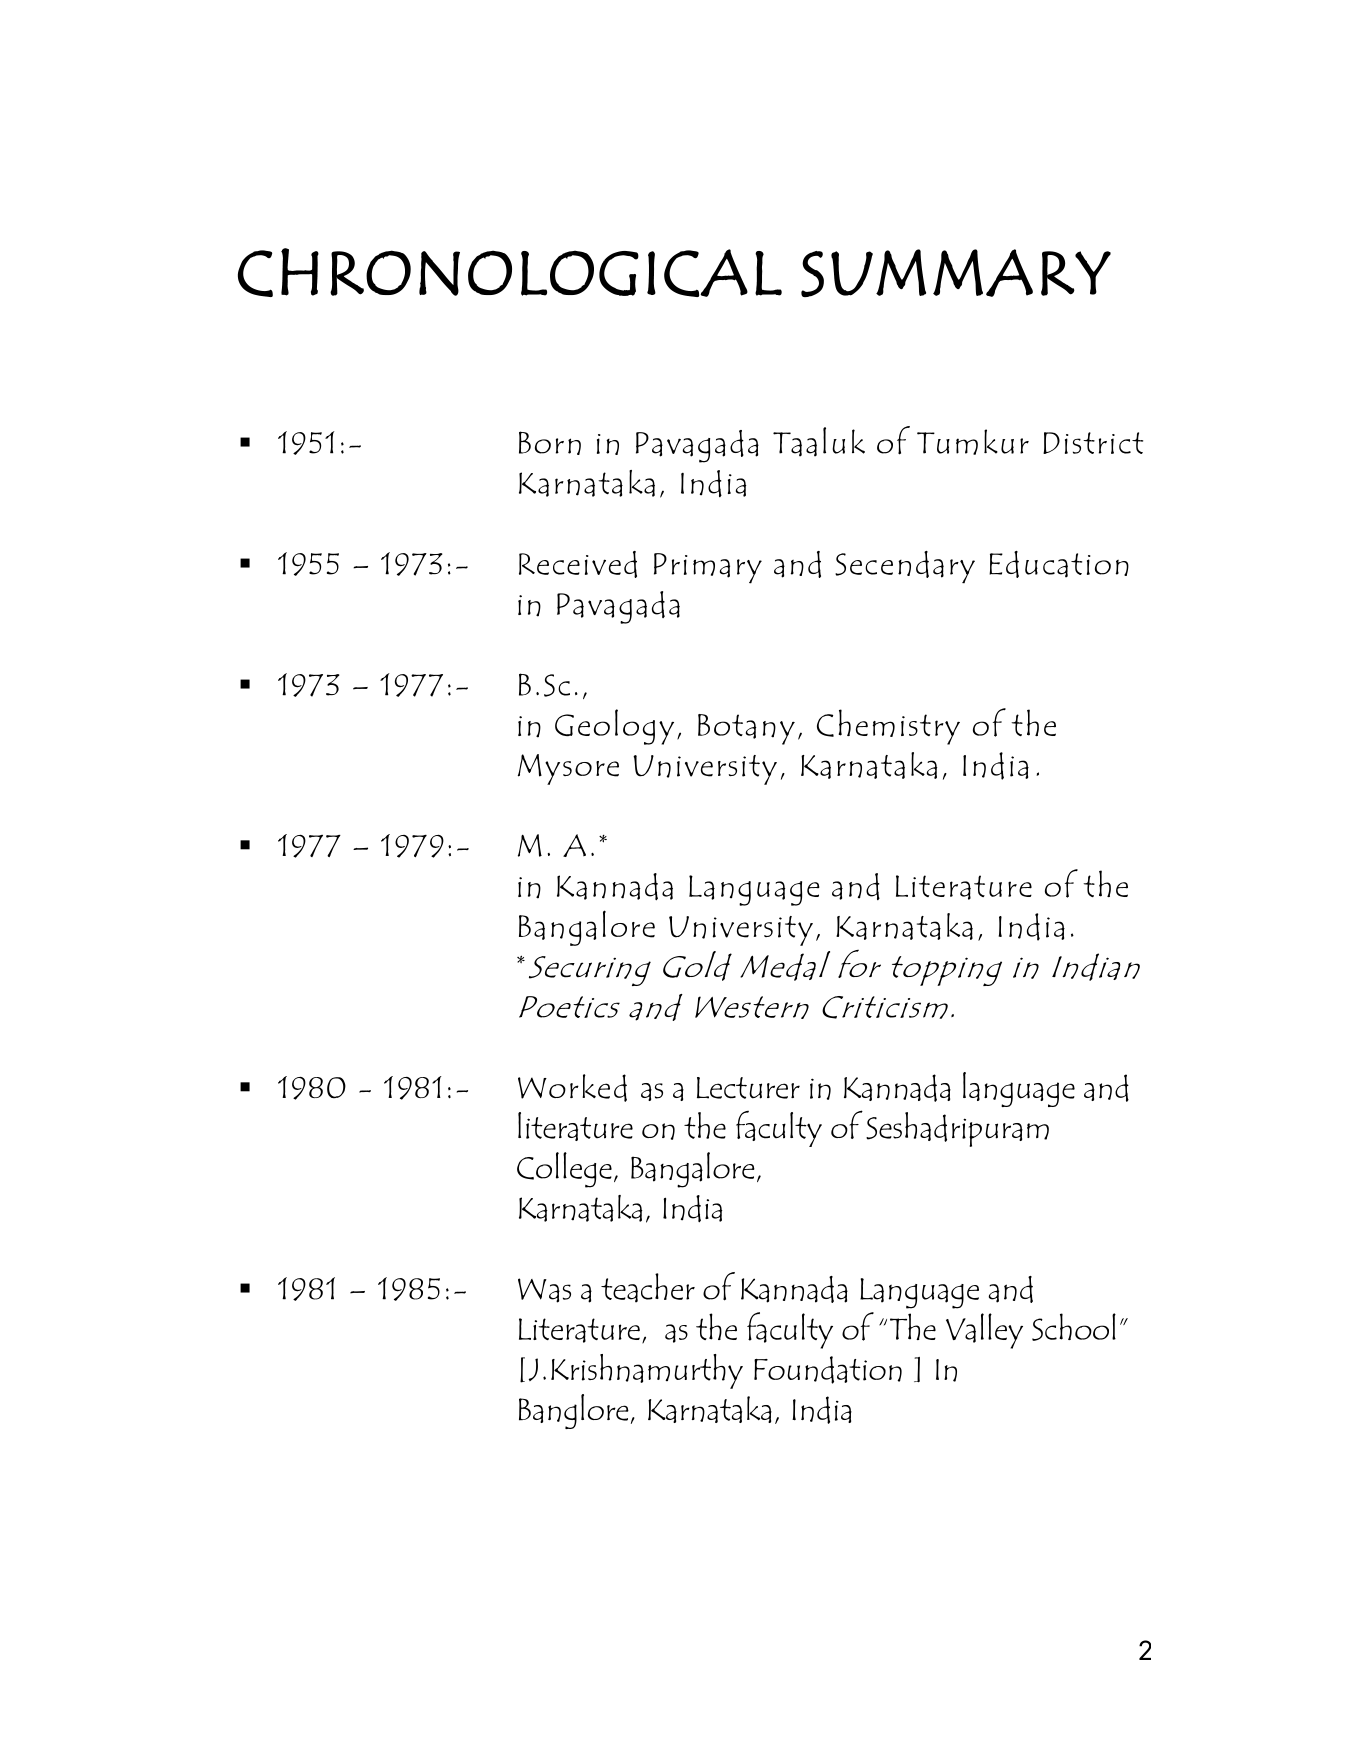 The width and height of the document is (1349, 1746). I want to click on Education, so click(1059, 564).
